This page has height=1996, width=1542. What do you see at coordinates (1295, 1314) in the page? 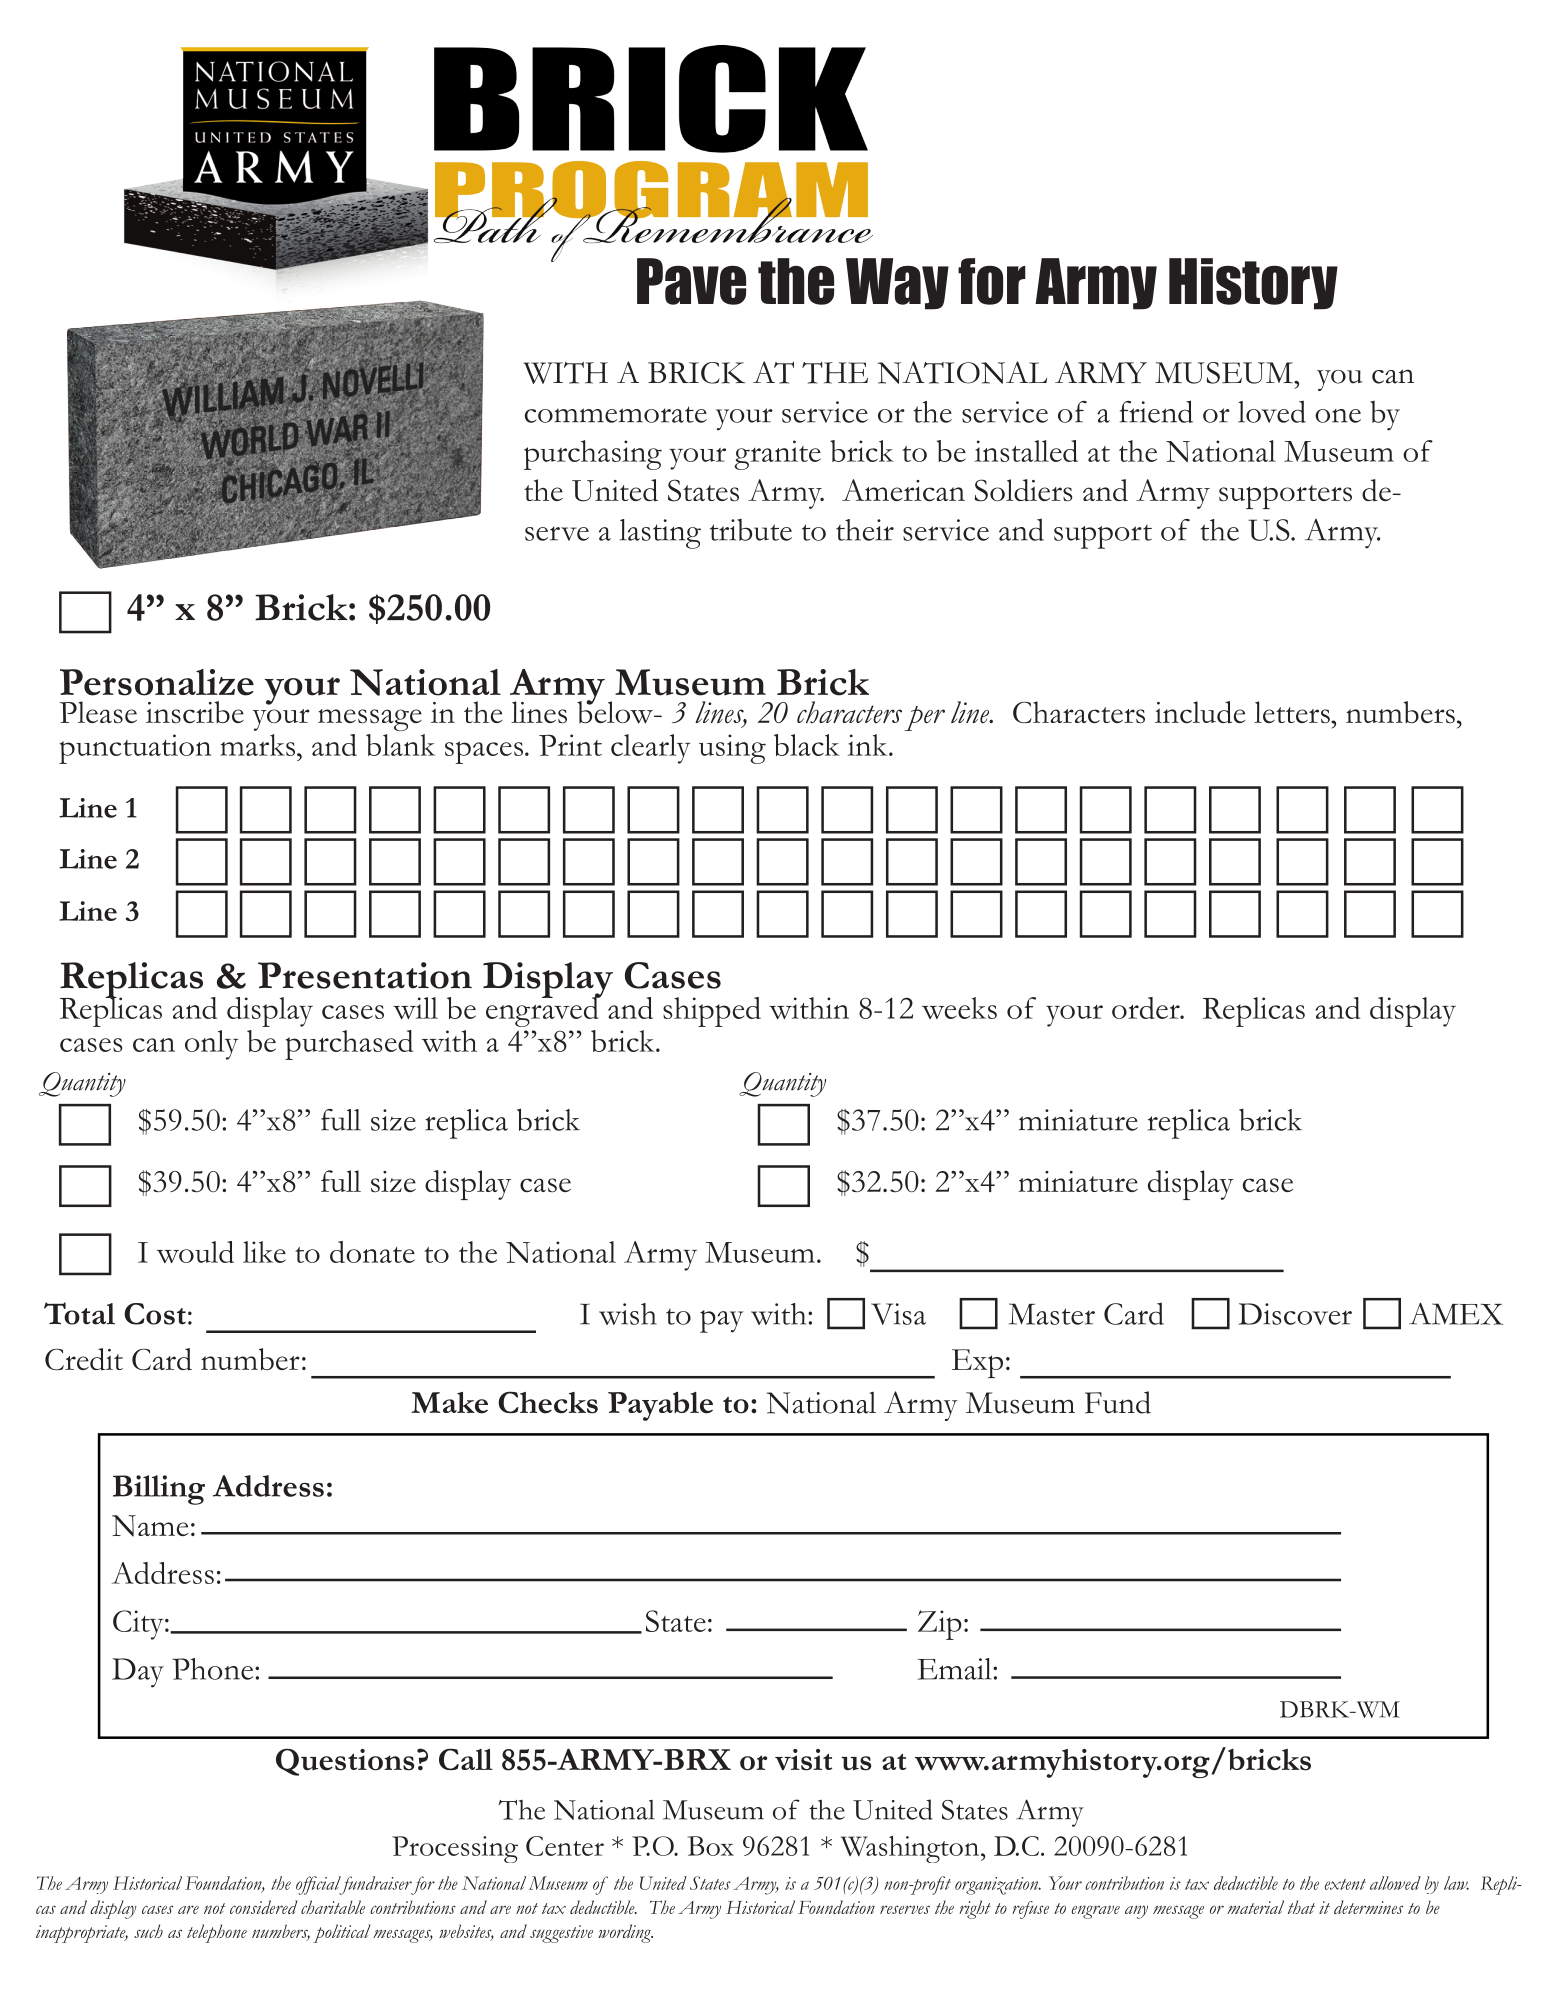
I see `Discover` at bounding box center [1295, 1314].
